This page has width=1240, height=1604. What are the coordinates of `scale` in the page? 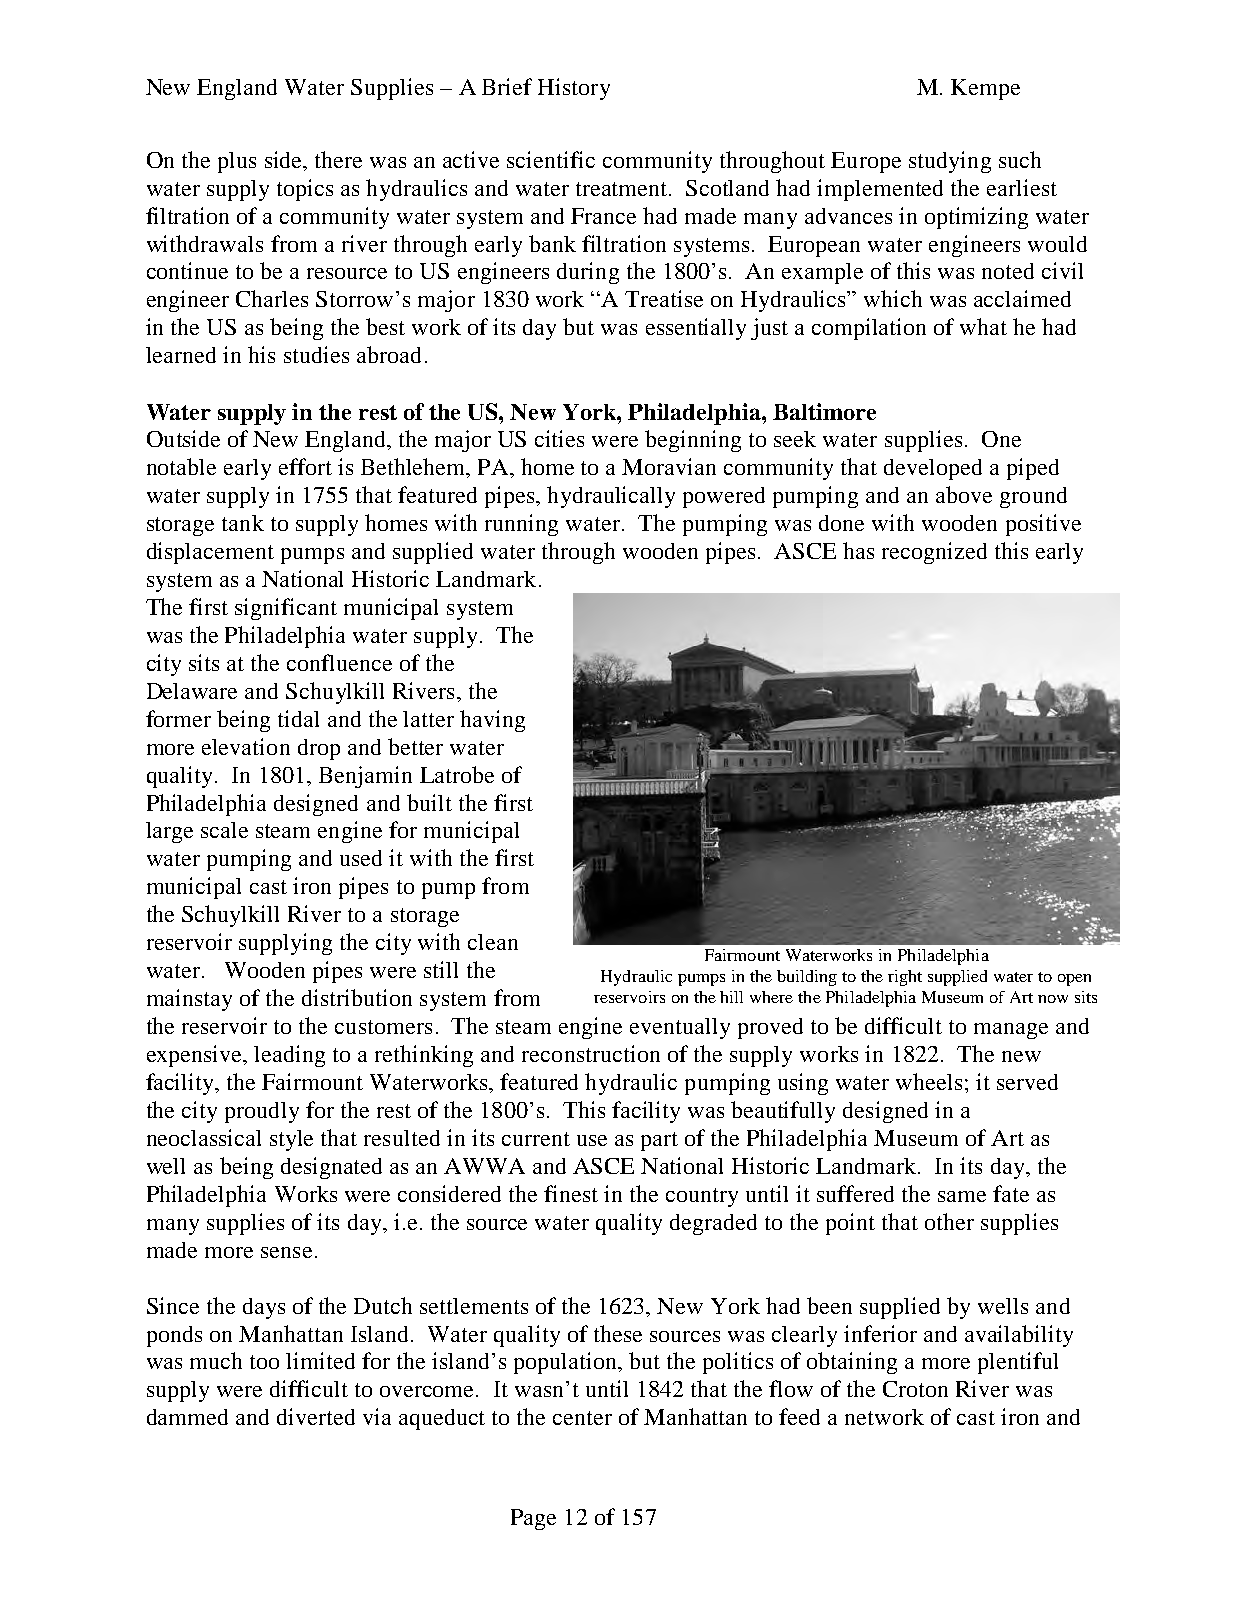 It's located at (224, 830).
